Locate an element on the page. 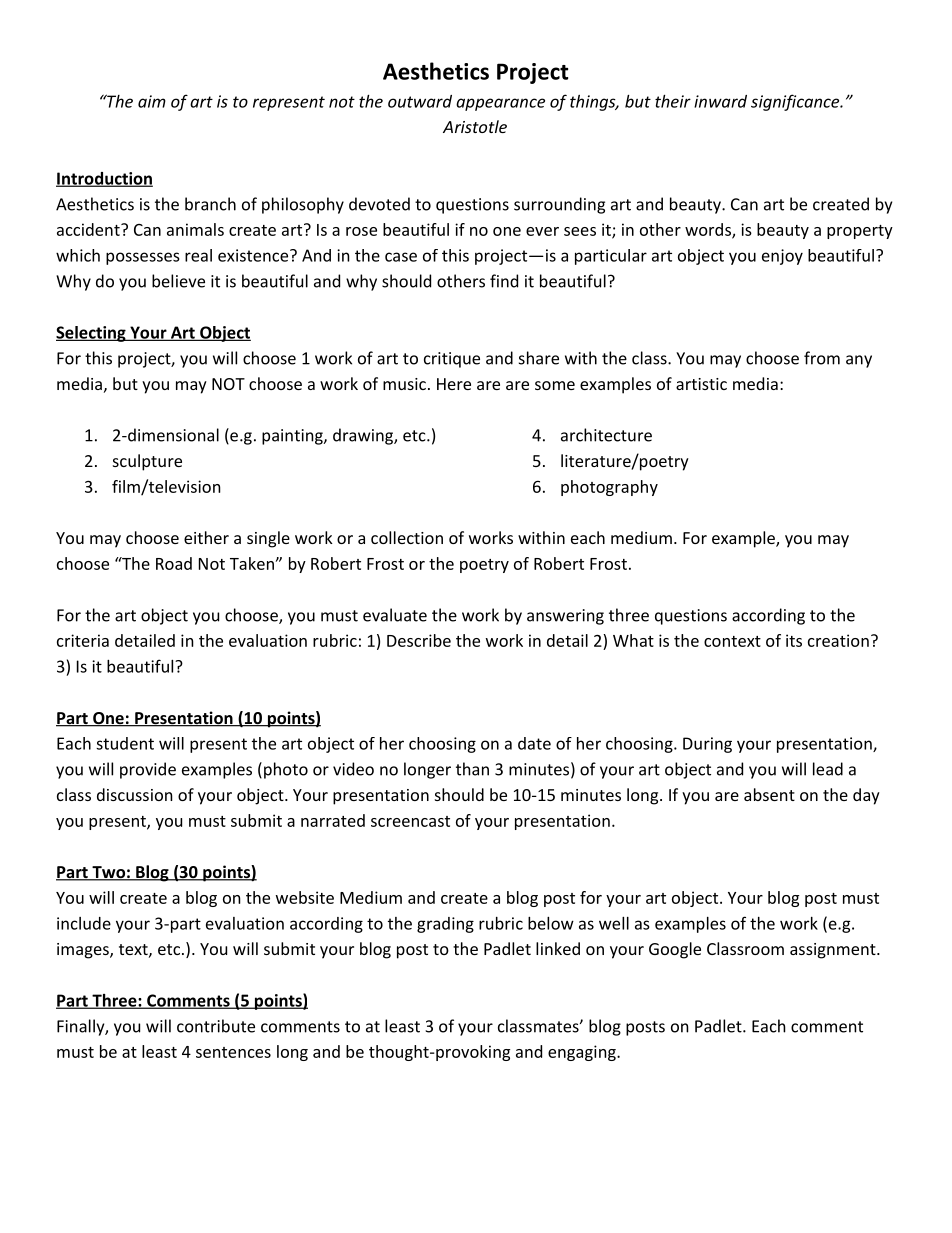 This document has width=952, height=1233. assignment is located at coordinates (833, 951).
